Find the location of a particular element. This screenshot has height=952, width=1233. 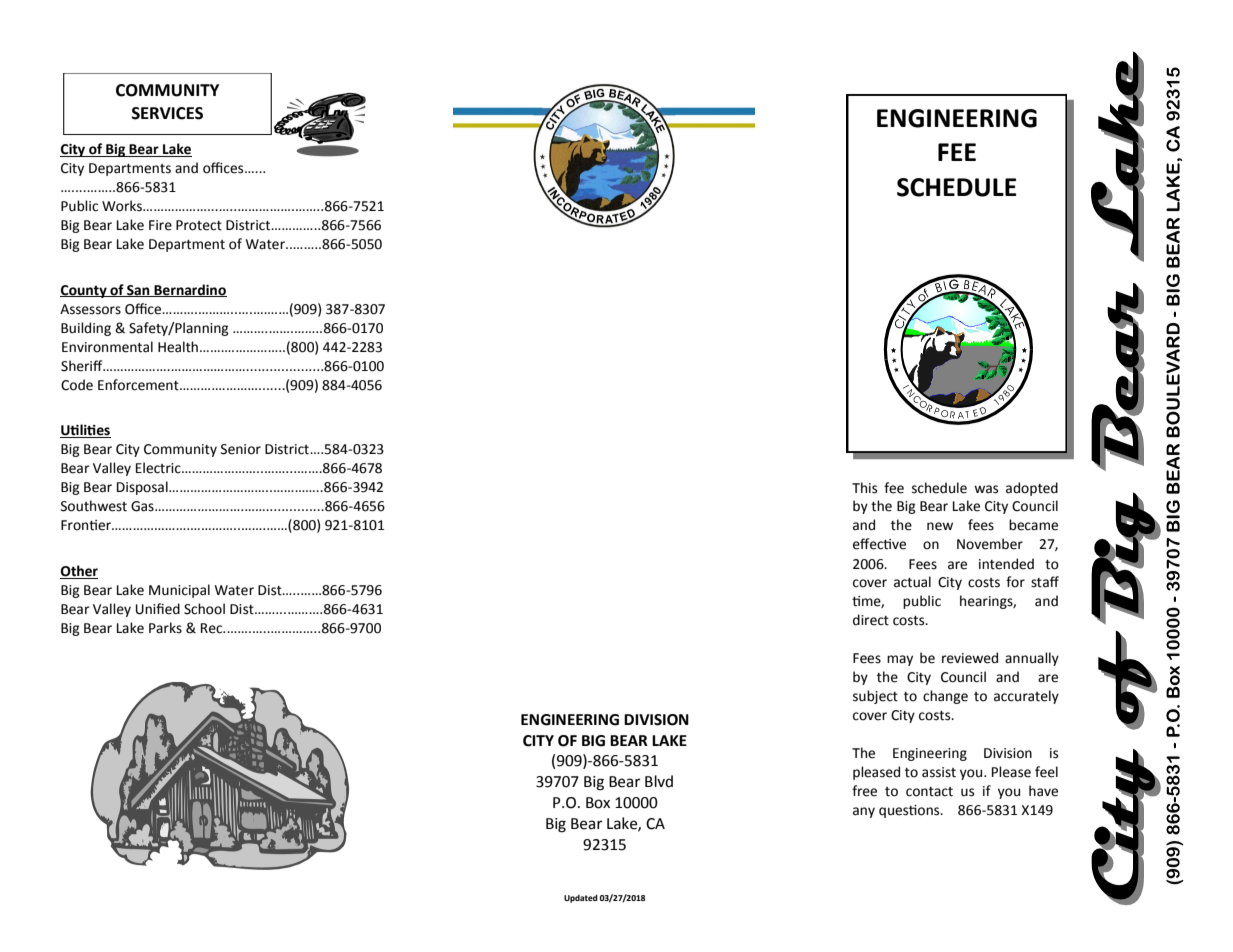

direct is located at coordinates (871, 620).
